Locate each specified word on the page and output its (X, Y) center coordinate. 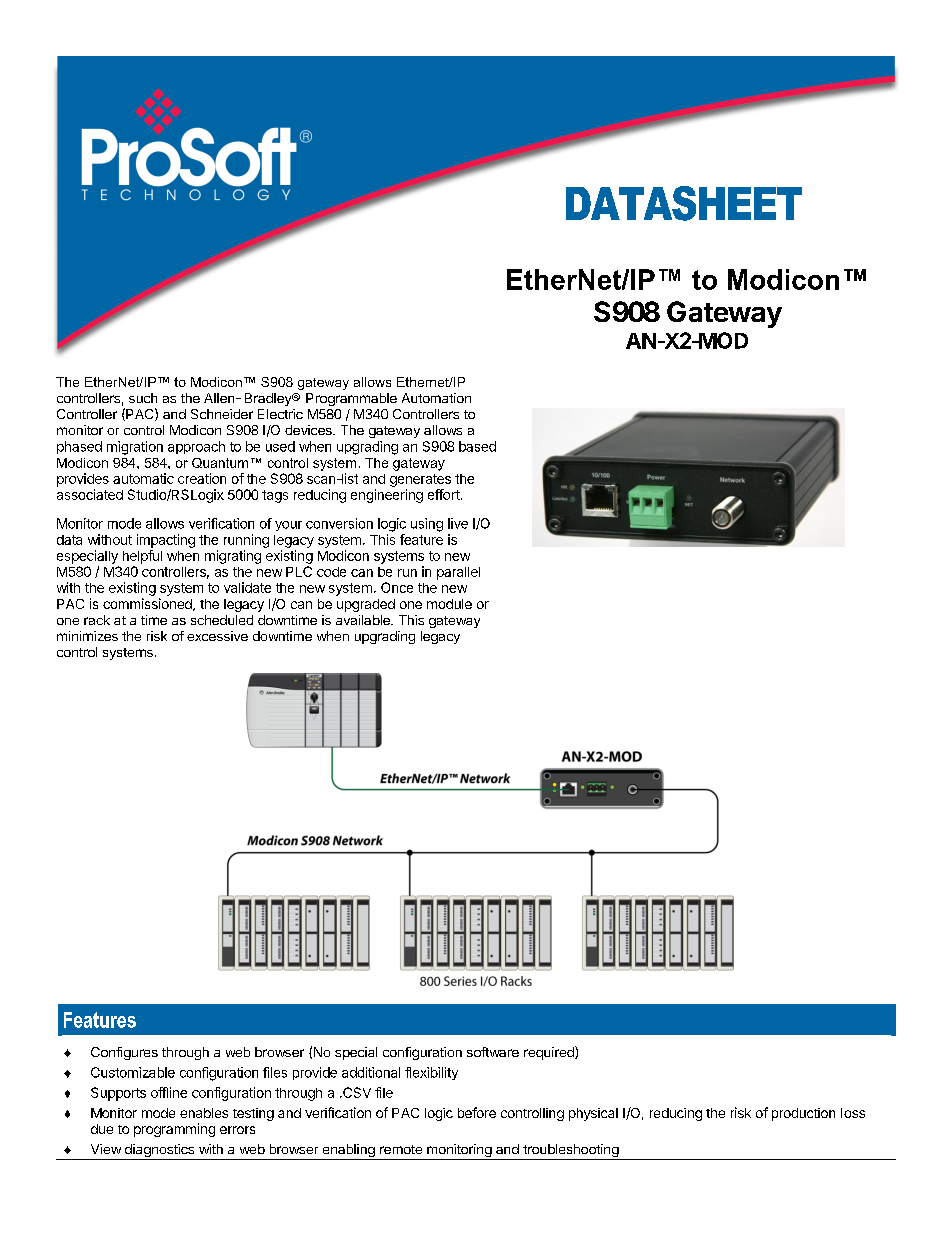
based (477, 446)
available (364, 620)
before (477, 1112)
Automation (436, 398)
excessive (217, 636)
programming (174, 1130)
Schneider (222, 414)
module (449, 604)
